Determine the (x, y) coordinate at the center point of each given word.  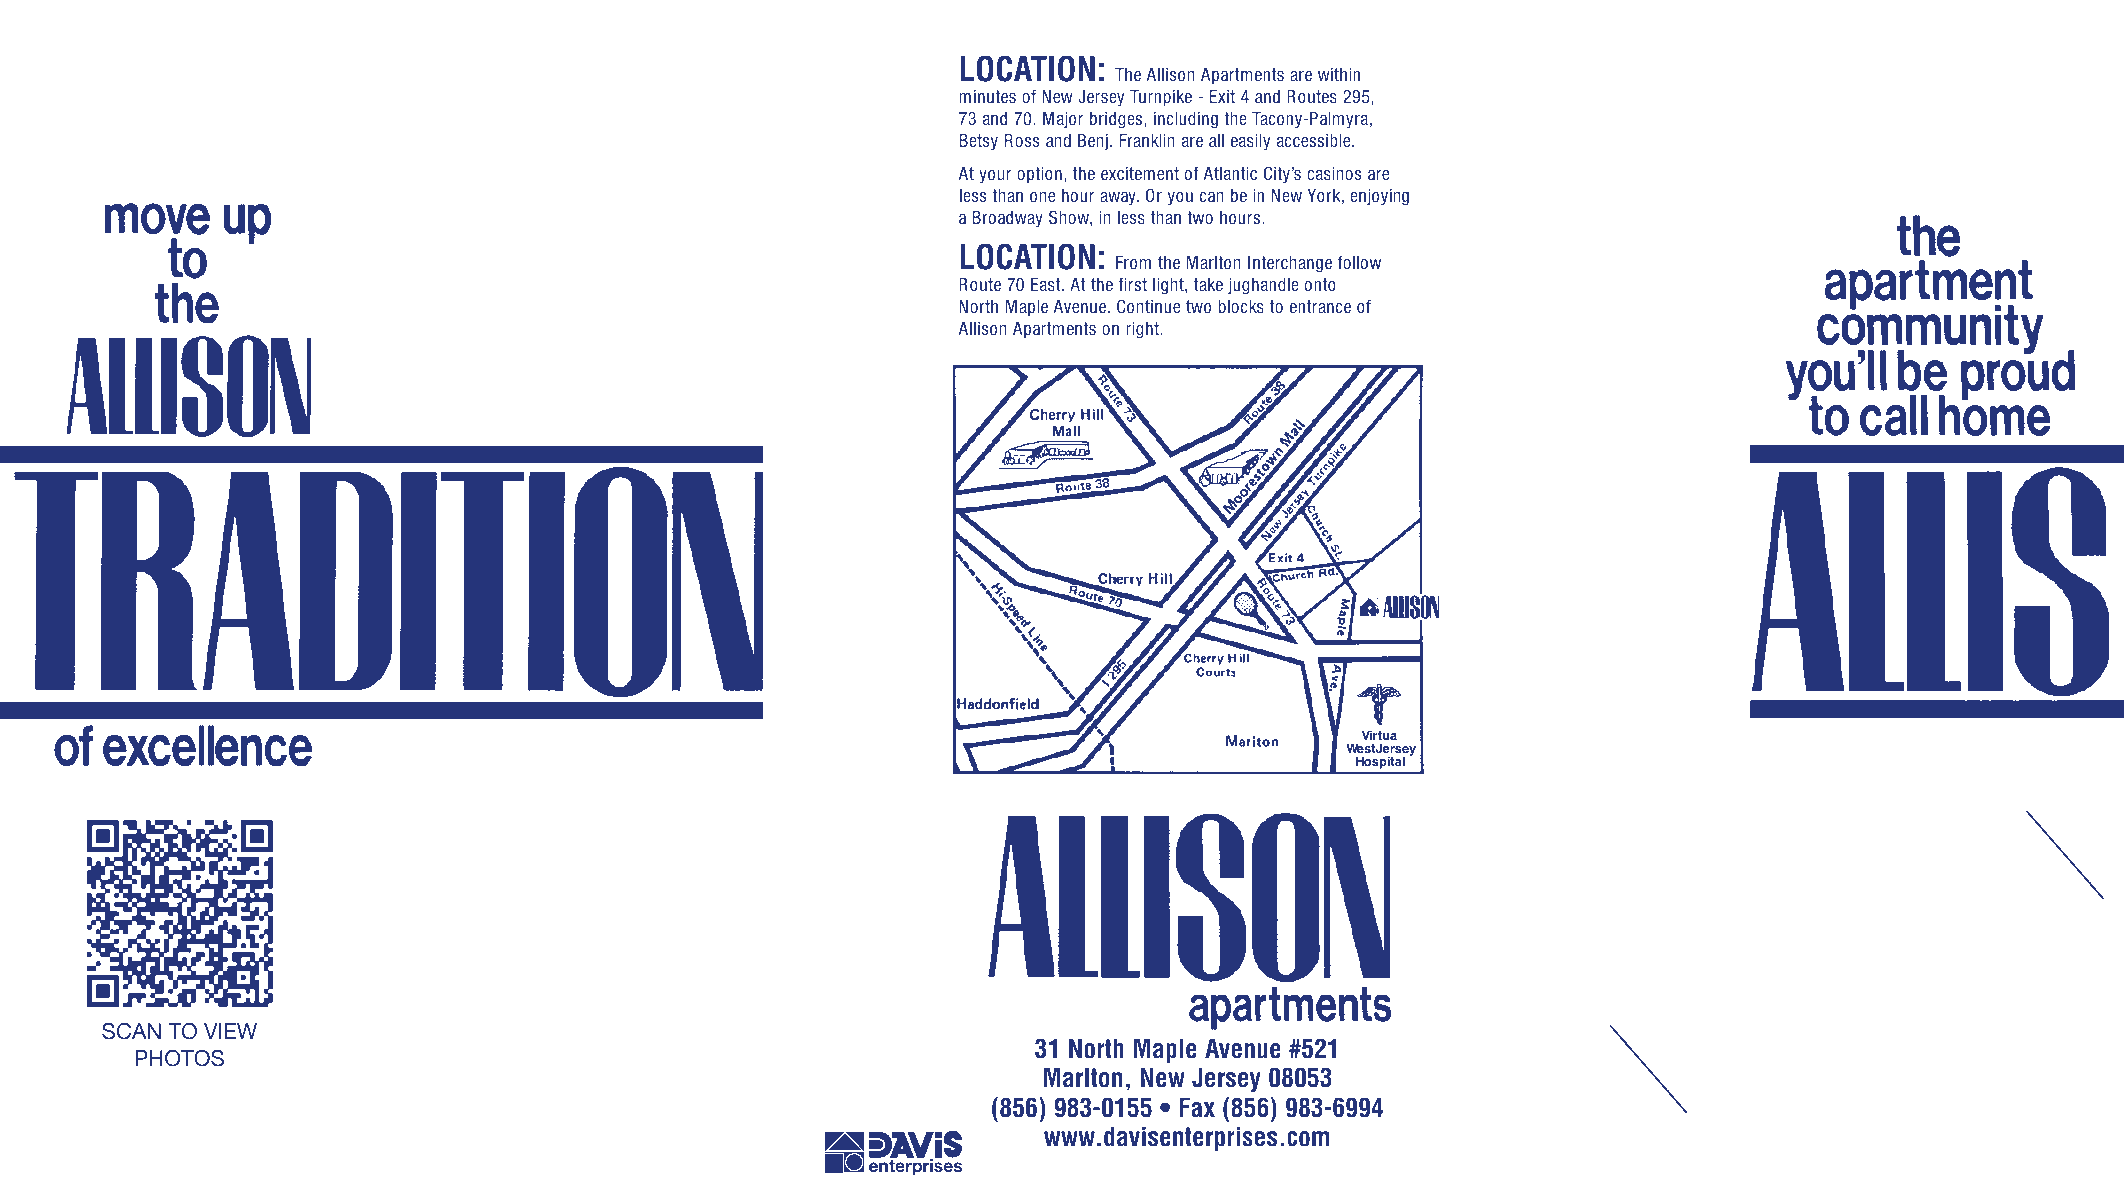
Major (1063, 120)
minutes (987, 96)
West (1360, 748)
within (1339, 74)
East (1047, 284)
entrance (1320, 306)
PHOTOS (179, 1058)
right (1143, 330)
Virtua (1379, 735)
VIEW (230, 1031)
